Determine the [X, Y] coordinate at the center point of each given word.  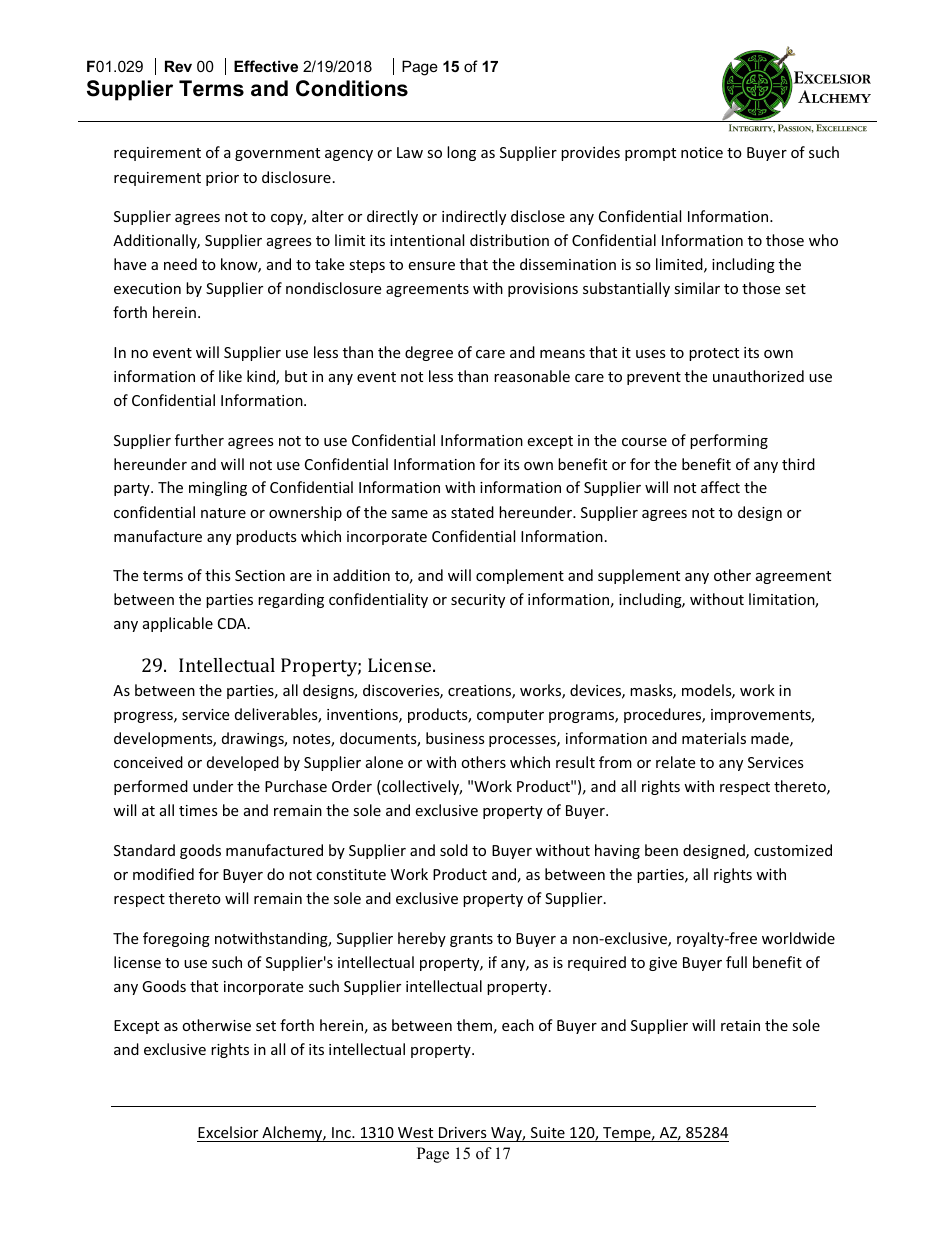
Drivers [463, 1132]
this [218, 575]
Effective [266, 66]
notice [702, 152]
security [478, 601]
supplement [639, 576]
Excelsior [228, 1132]
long [461, 153]
